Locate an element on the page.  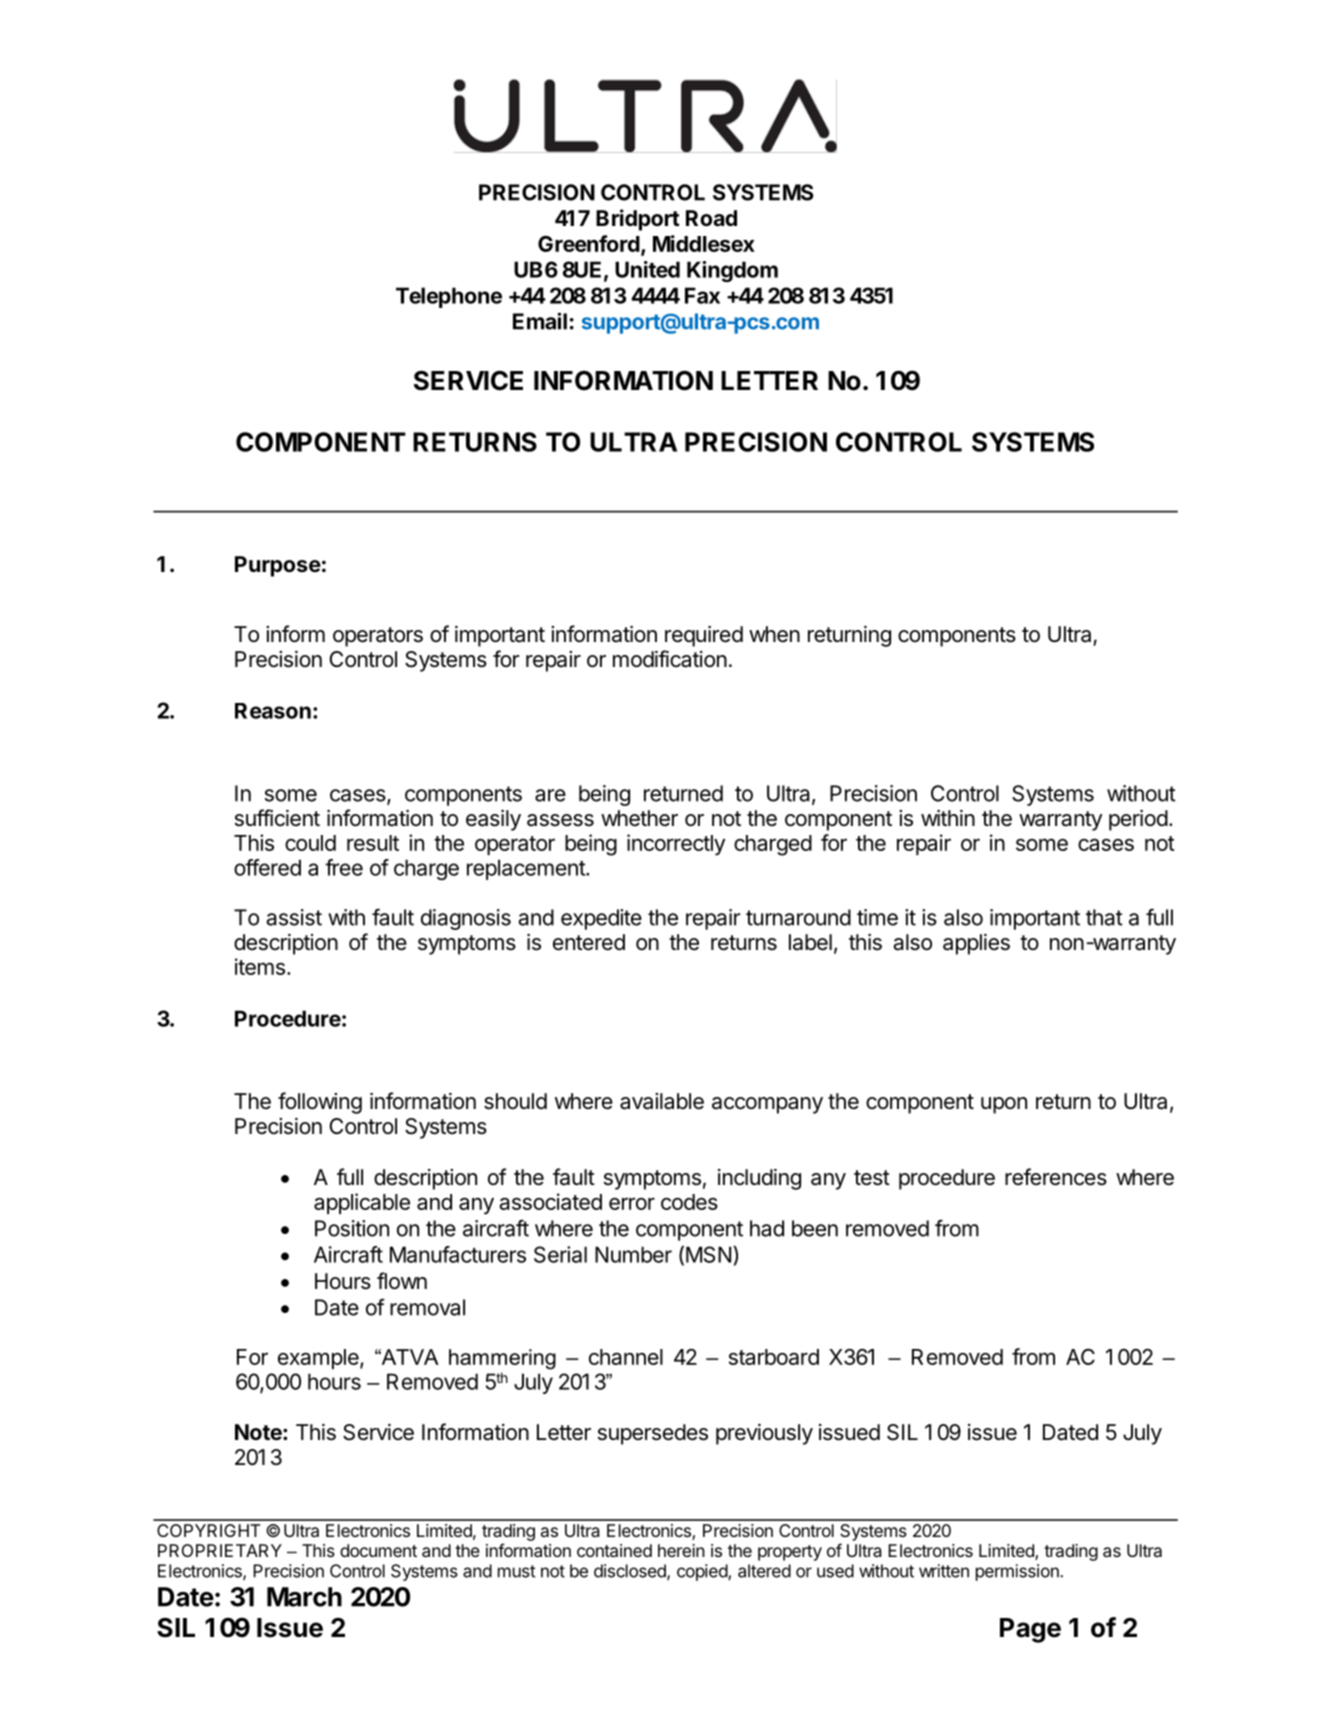
United is located at coordinates (647, 269).
